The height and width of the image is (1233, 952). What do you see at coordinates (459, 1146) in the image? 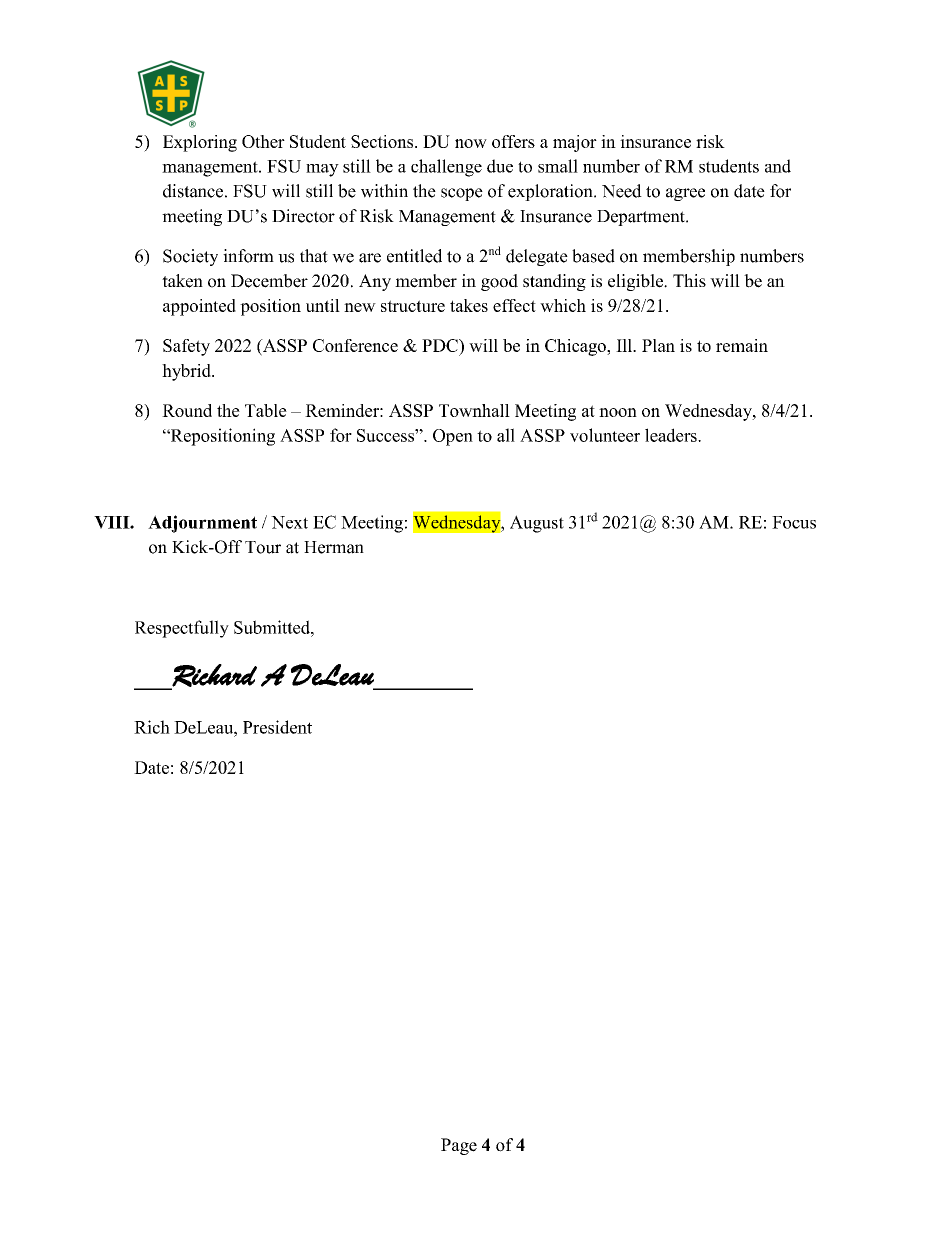
I see `Page` at bounding box center [459, 1146].
